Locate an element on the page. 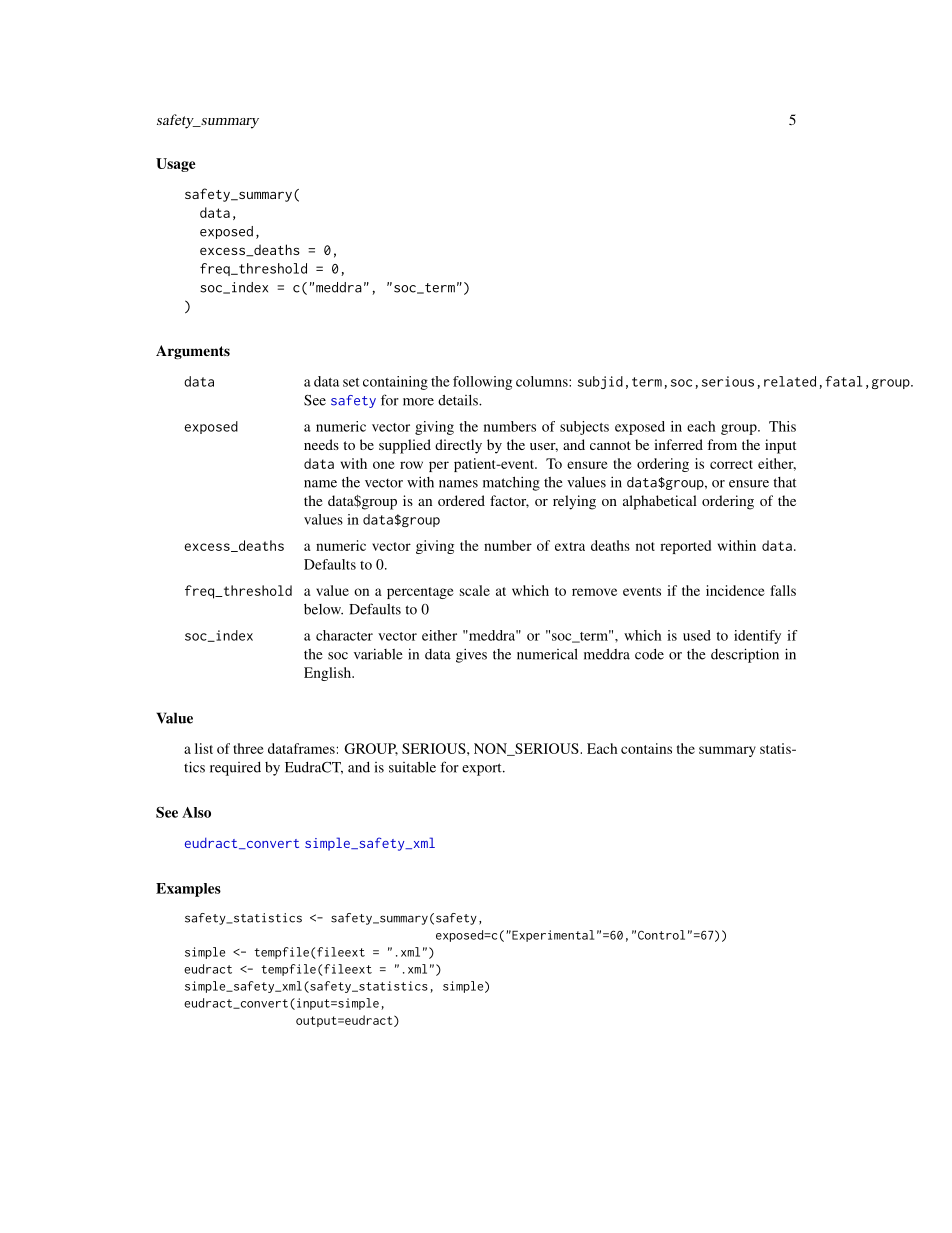 The width and height of the image is (952, 1233). columns is located at coordinates (543, 381).
